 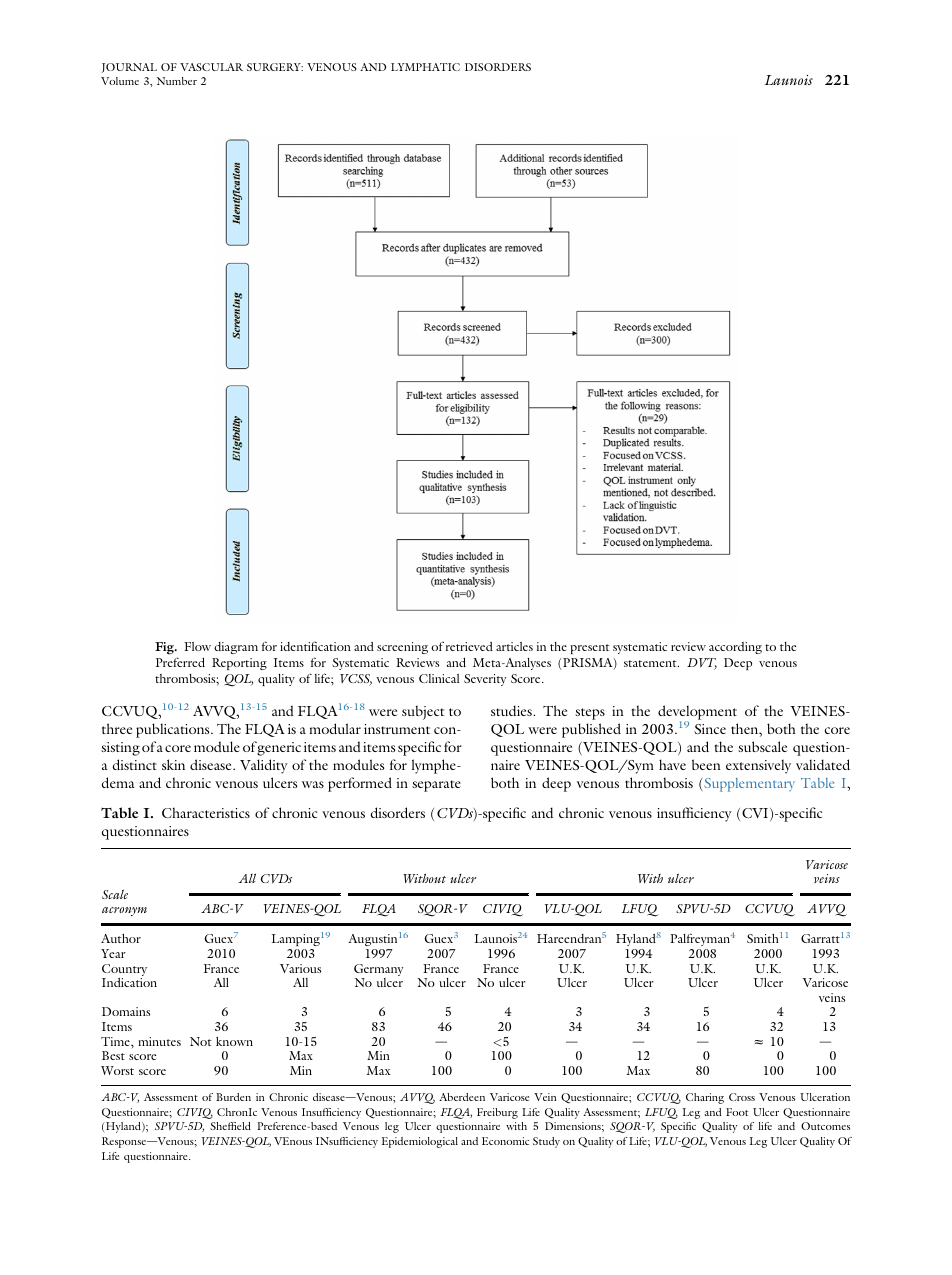 What do you see at coordinates (469, 646) in the screenshot?
I see `retrieved` at bounding box center [469, 646].
